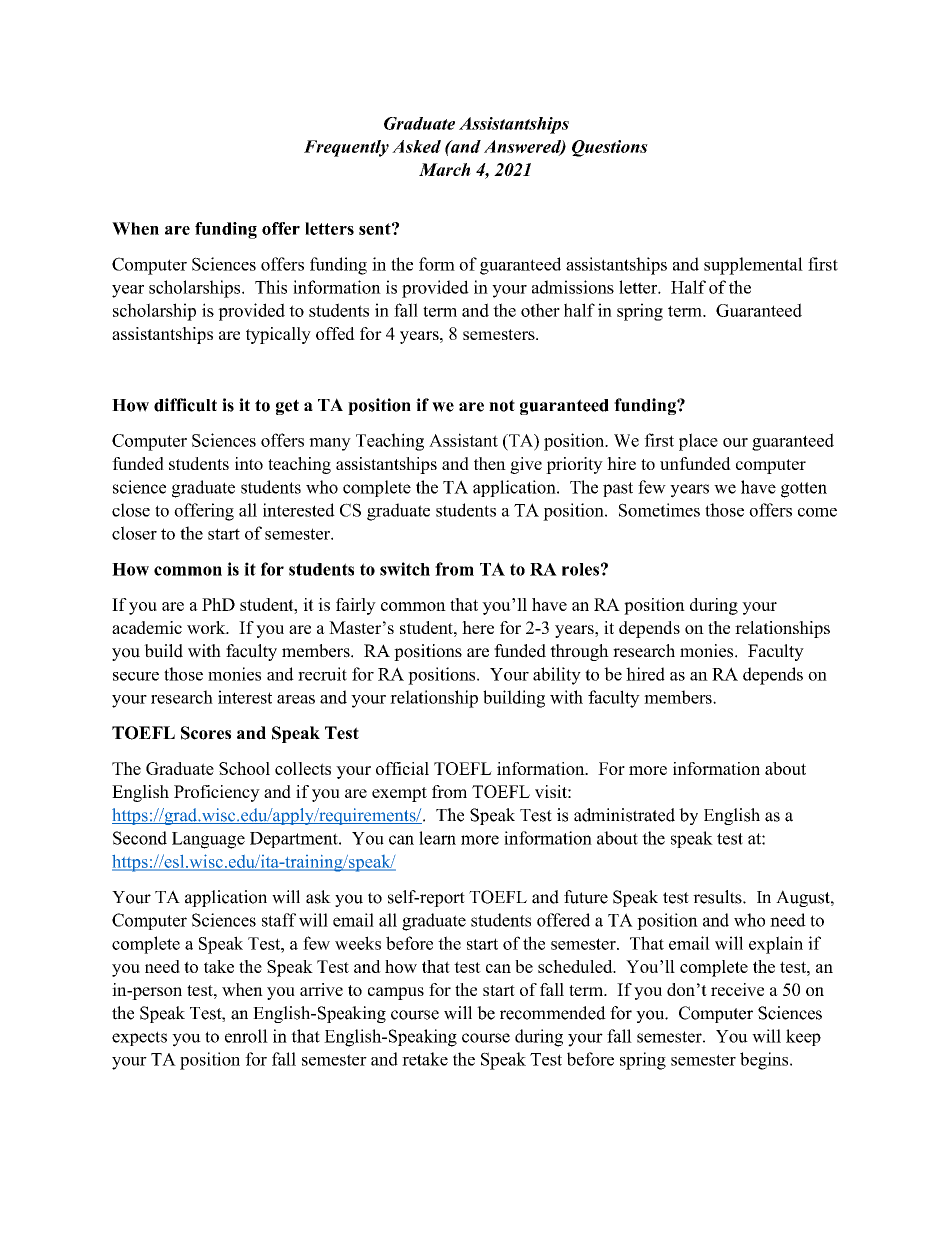 This screenshot has height=1233, width=952. Describe the element at coordinates (765, 1061) in the screenshot. I see `begins` at that location.
